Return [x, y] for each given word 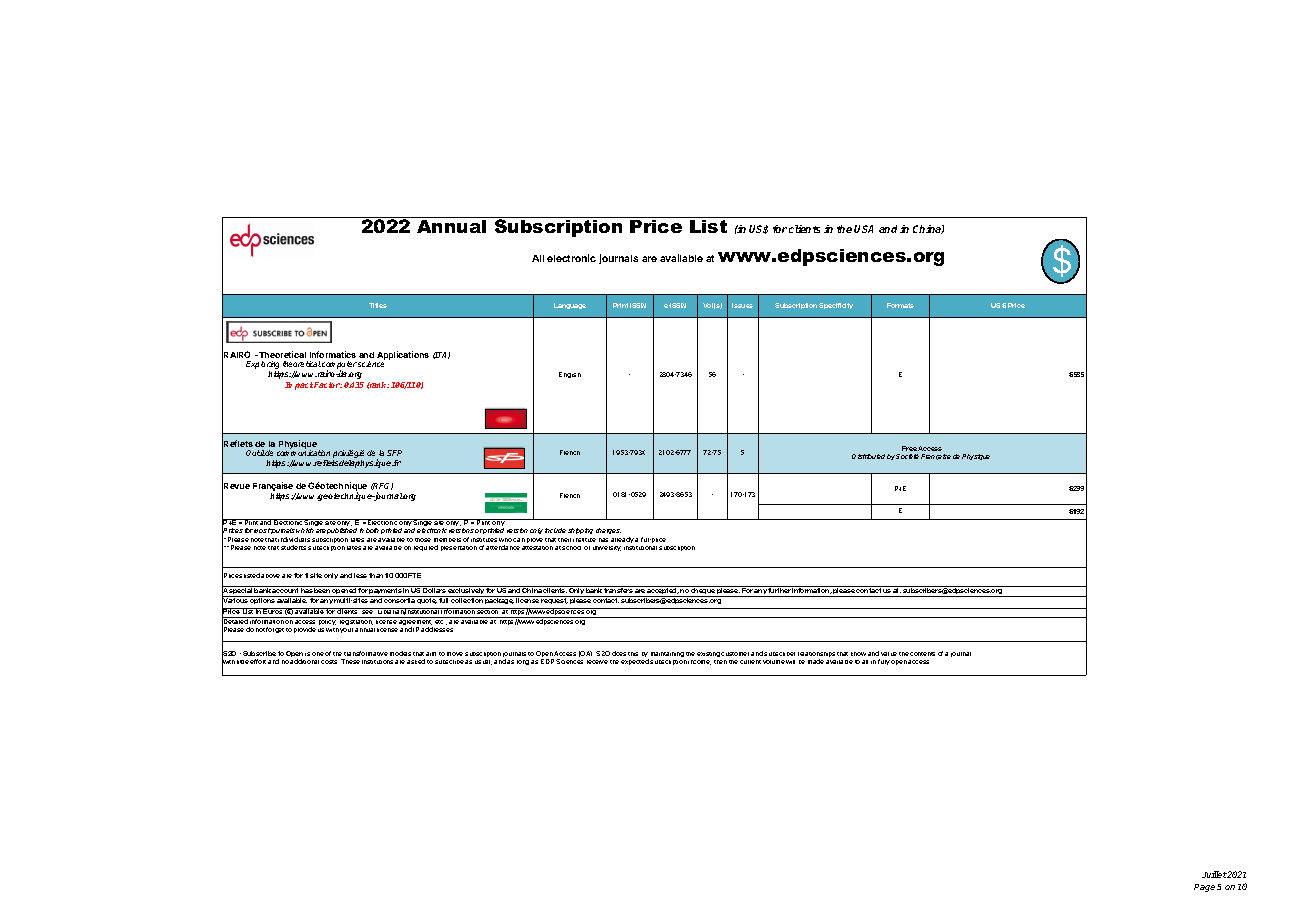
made [816, 661]
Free [909, 448]
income [699, 662]
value [889, 654]
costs [329, 662]
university [607, 548]
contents [922, 654]
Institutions [377, 662]
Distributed [868, 456]
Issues [742, 305]
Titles [378, 305]
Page [1204, 888]
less [360, 575]
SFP [394, 453]
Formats [900, 305]
